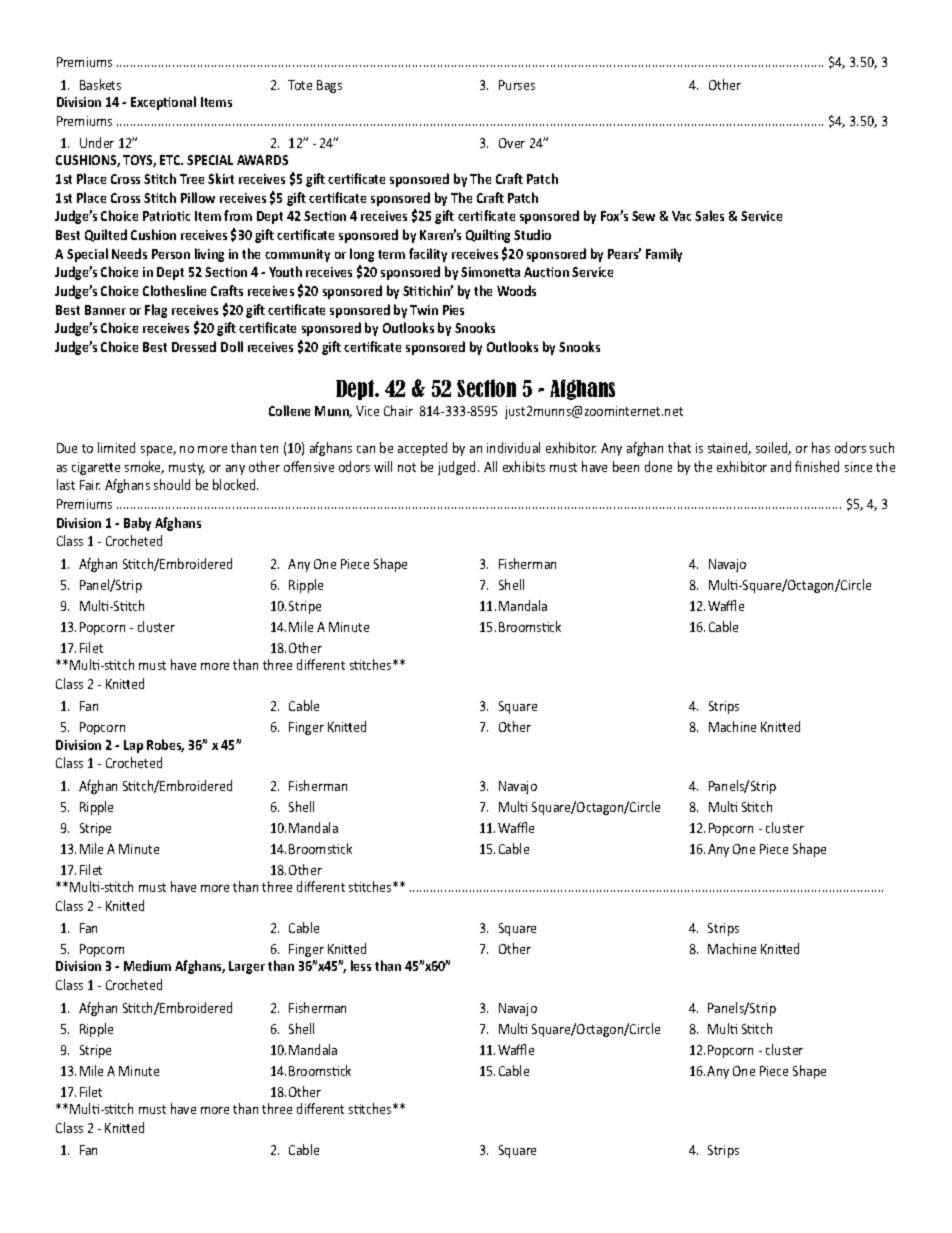  Describe the element at coordinates (490, 466) in the image. I see `All` at that location.
